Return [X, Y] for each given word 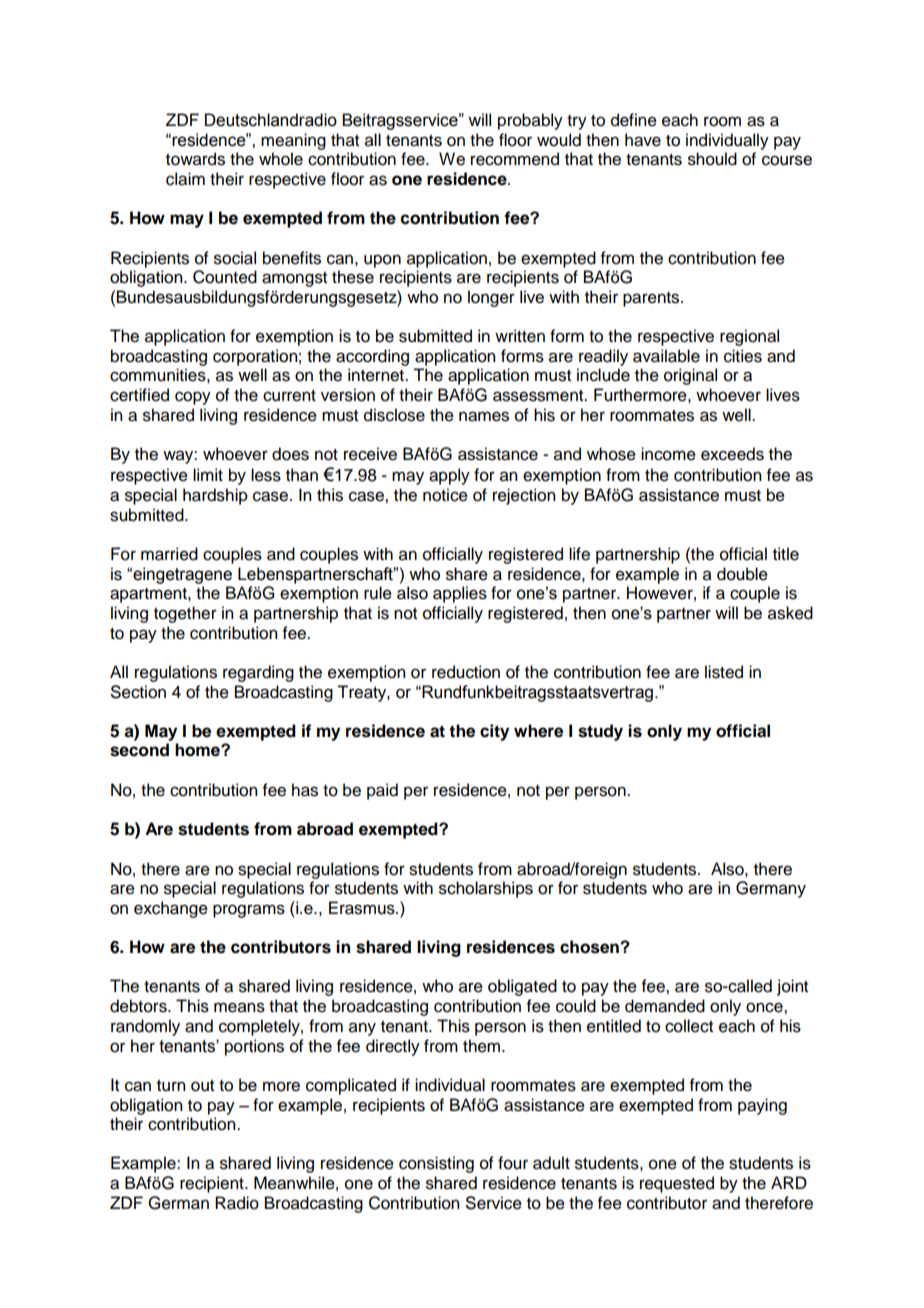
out [202, 1086]
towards [195, 159]
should [712, 159]
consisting [436, 1164]
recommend [515, 159]
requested [677, 1184]
